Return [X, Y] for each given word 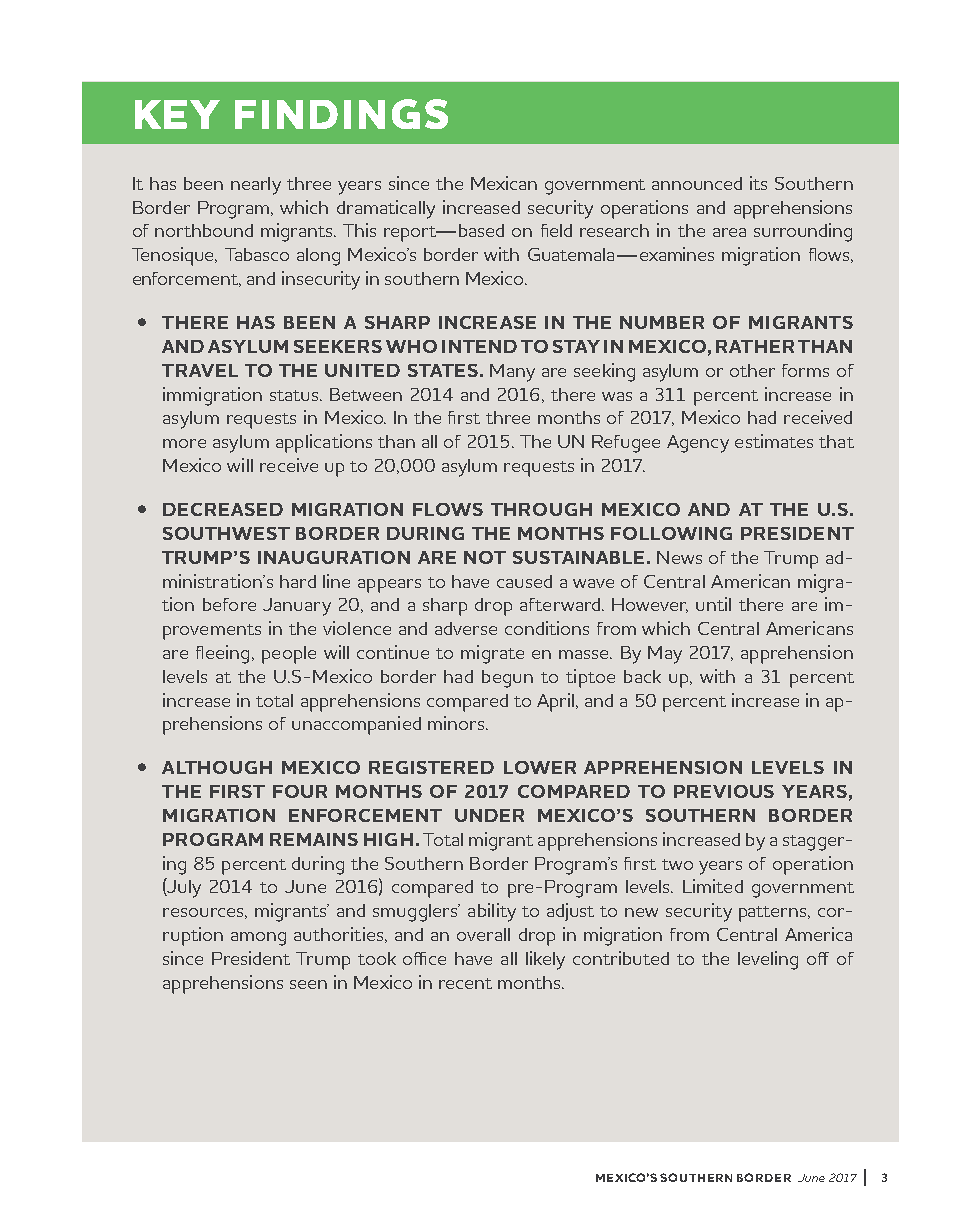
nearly [256, 186]
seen [308, 984]
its [758, 183]
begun [507, 679]
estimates [774, 441]
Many [512, 373]
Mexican [504, 183]
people [289, 655]
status [295, 395]
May [665, 655]
